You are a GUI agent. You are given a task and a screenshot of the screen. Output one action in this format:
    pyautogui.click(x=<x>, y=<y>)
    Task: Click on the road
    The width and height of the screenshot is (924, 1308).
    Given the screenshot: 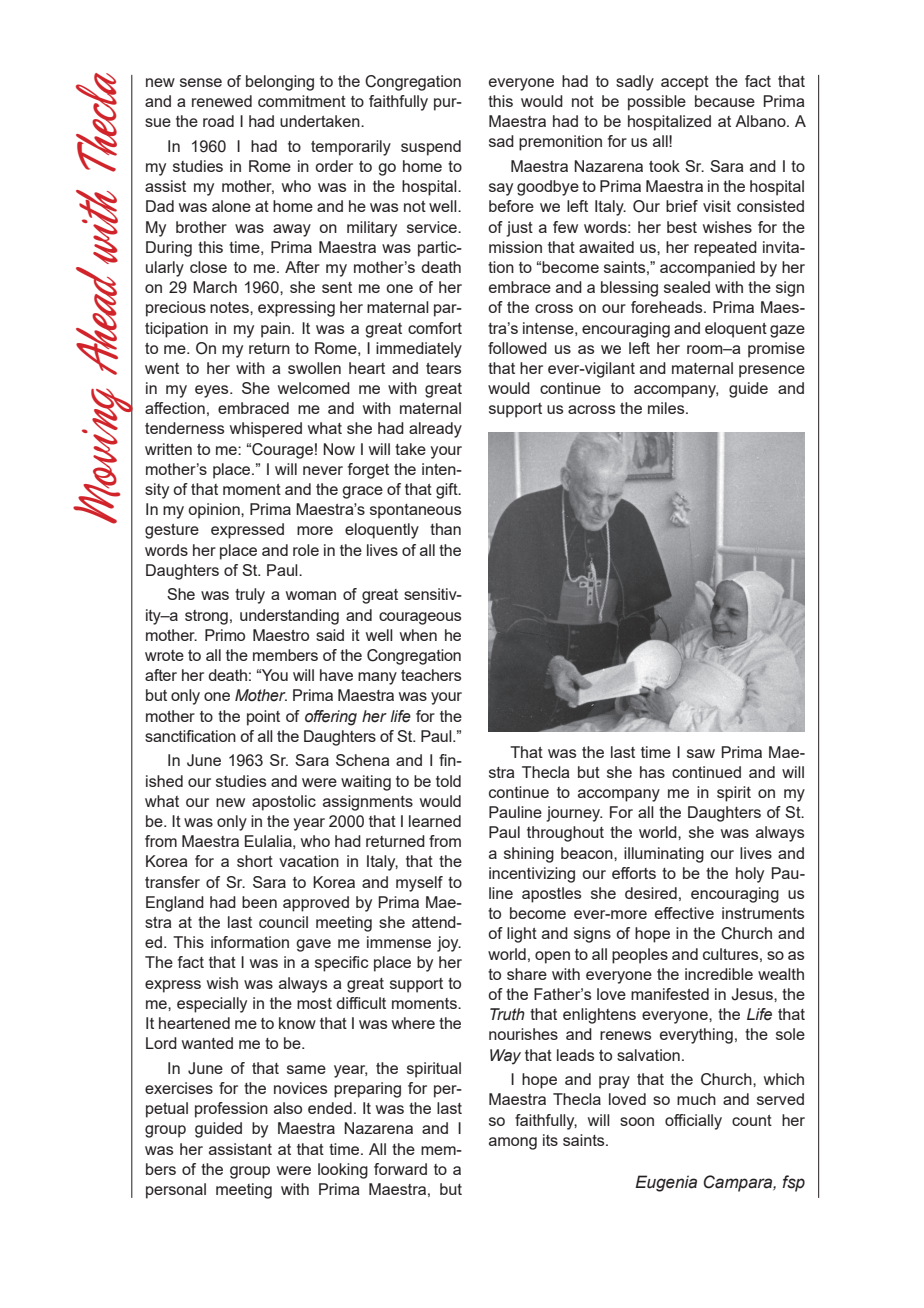 What is the action you would take?
    pyautogui.click(x=218, y=121)
